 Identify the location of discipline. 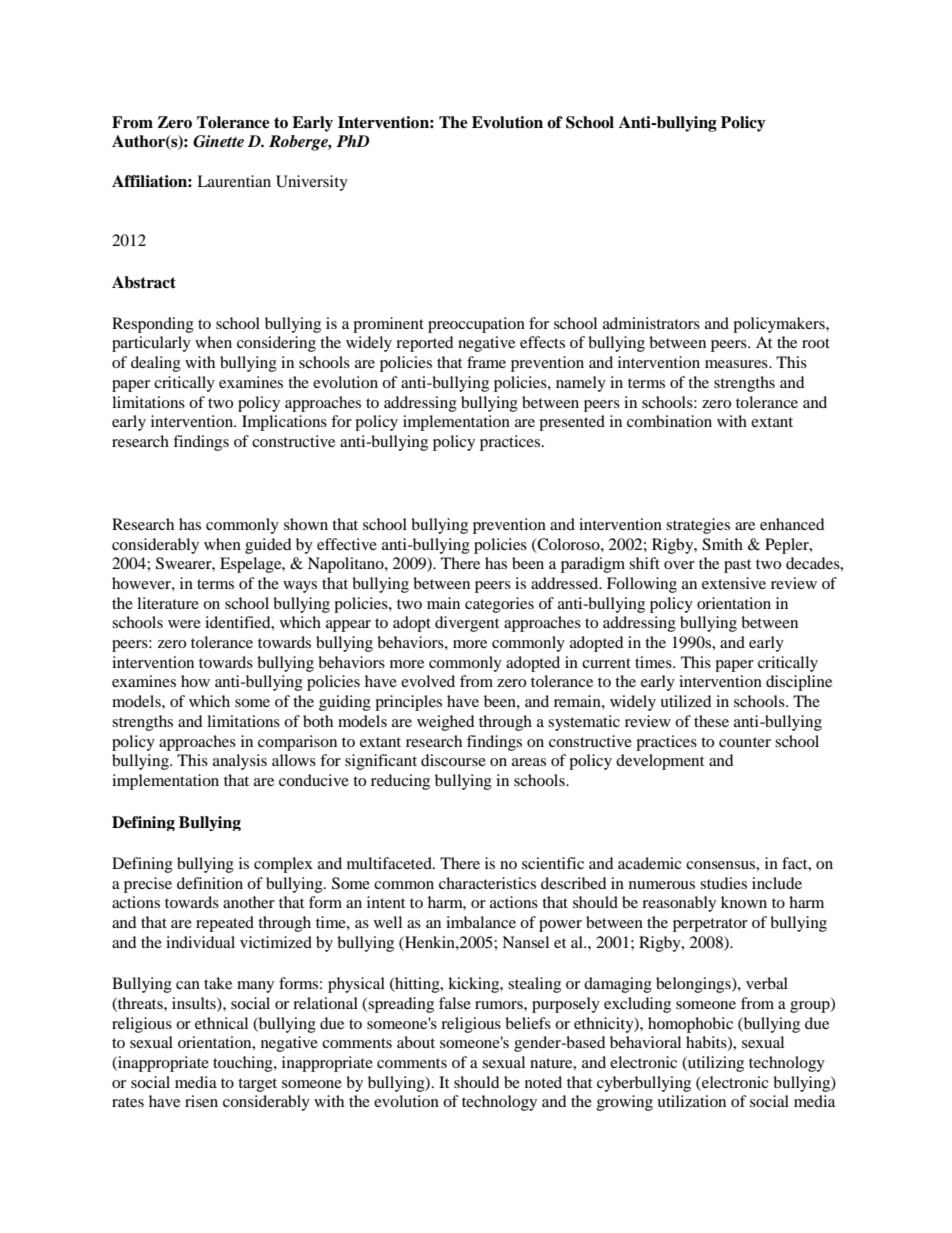
(799, 683).
